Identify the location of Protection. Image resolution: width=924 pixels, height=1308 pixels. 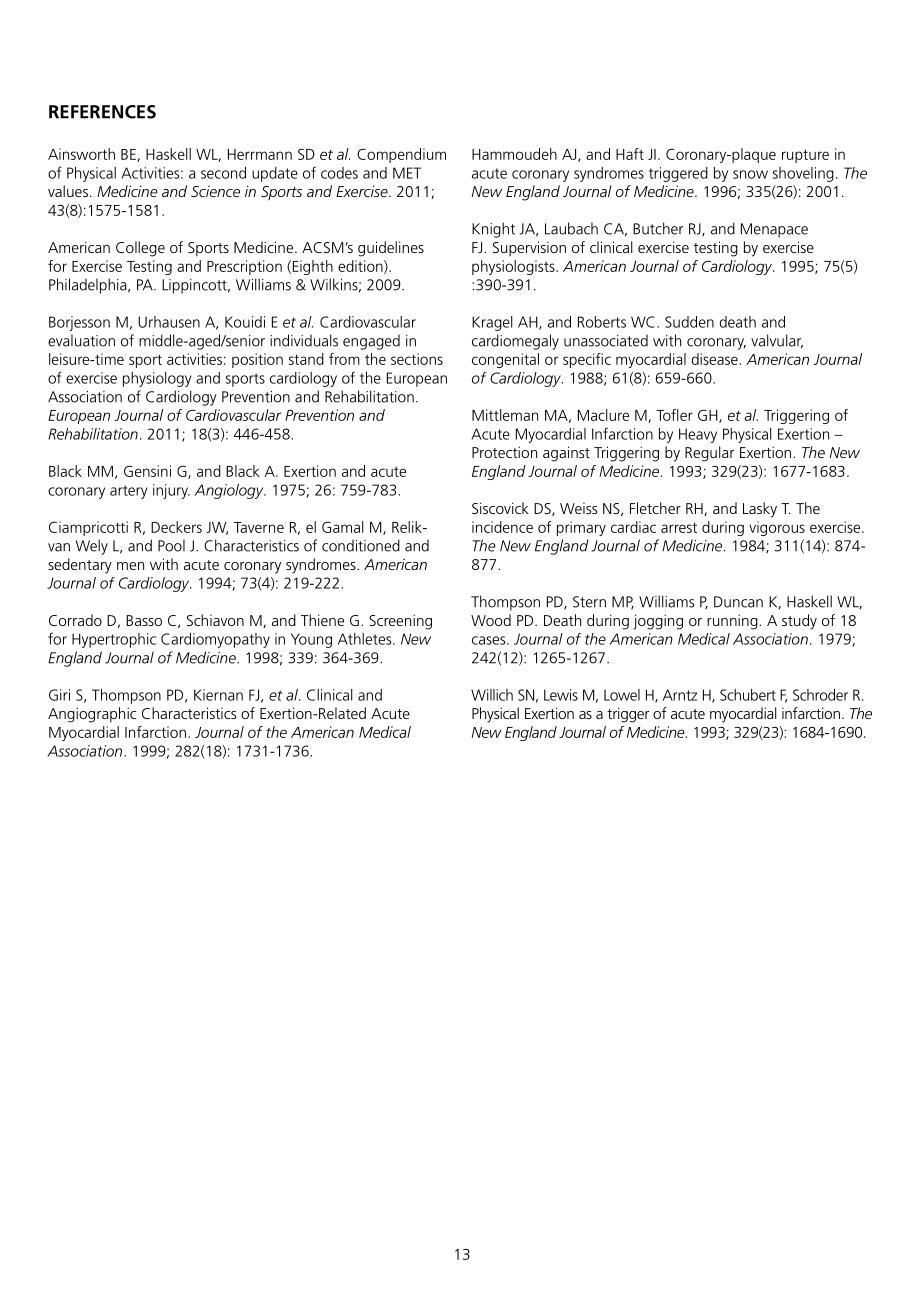
(504, 452).
